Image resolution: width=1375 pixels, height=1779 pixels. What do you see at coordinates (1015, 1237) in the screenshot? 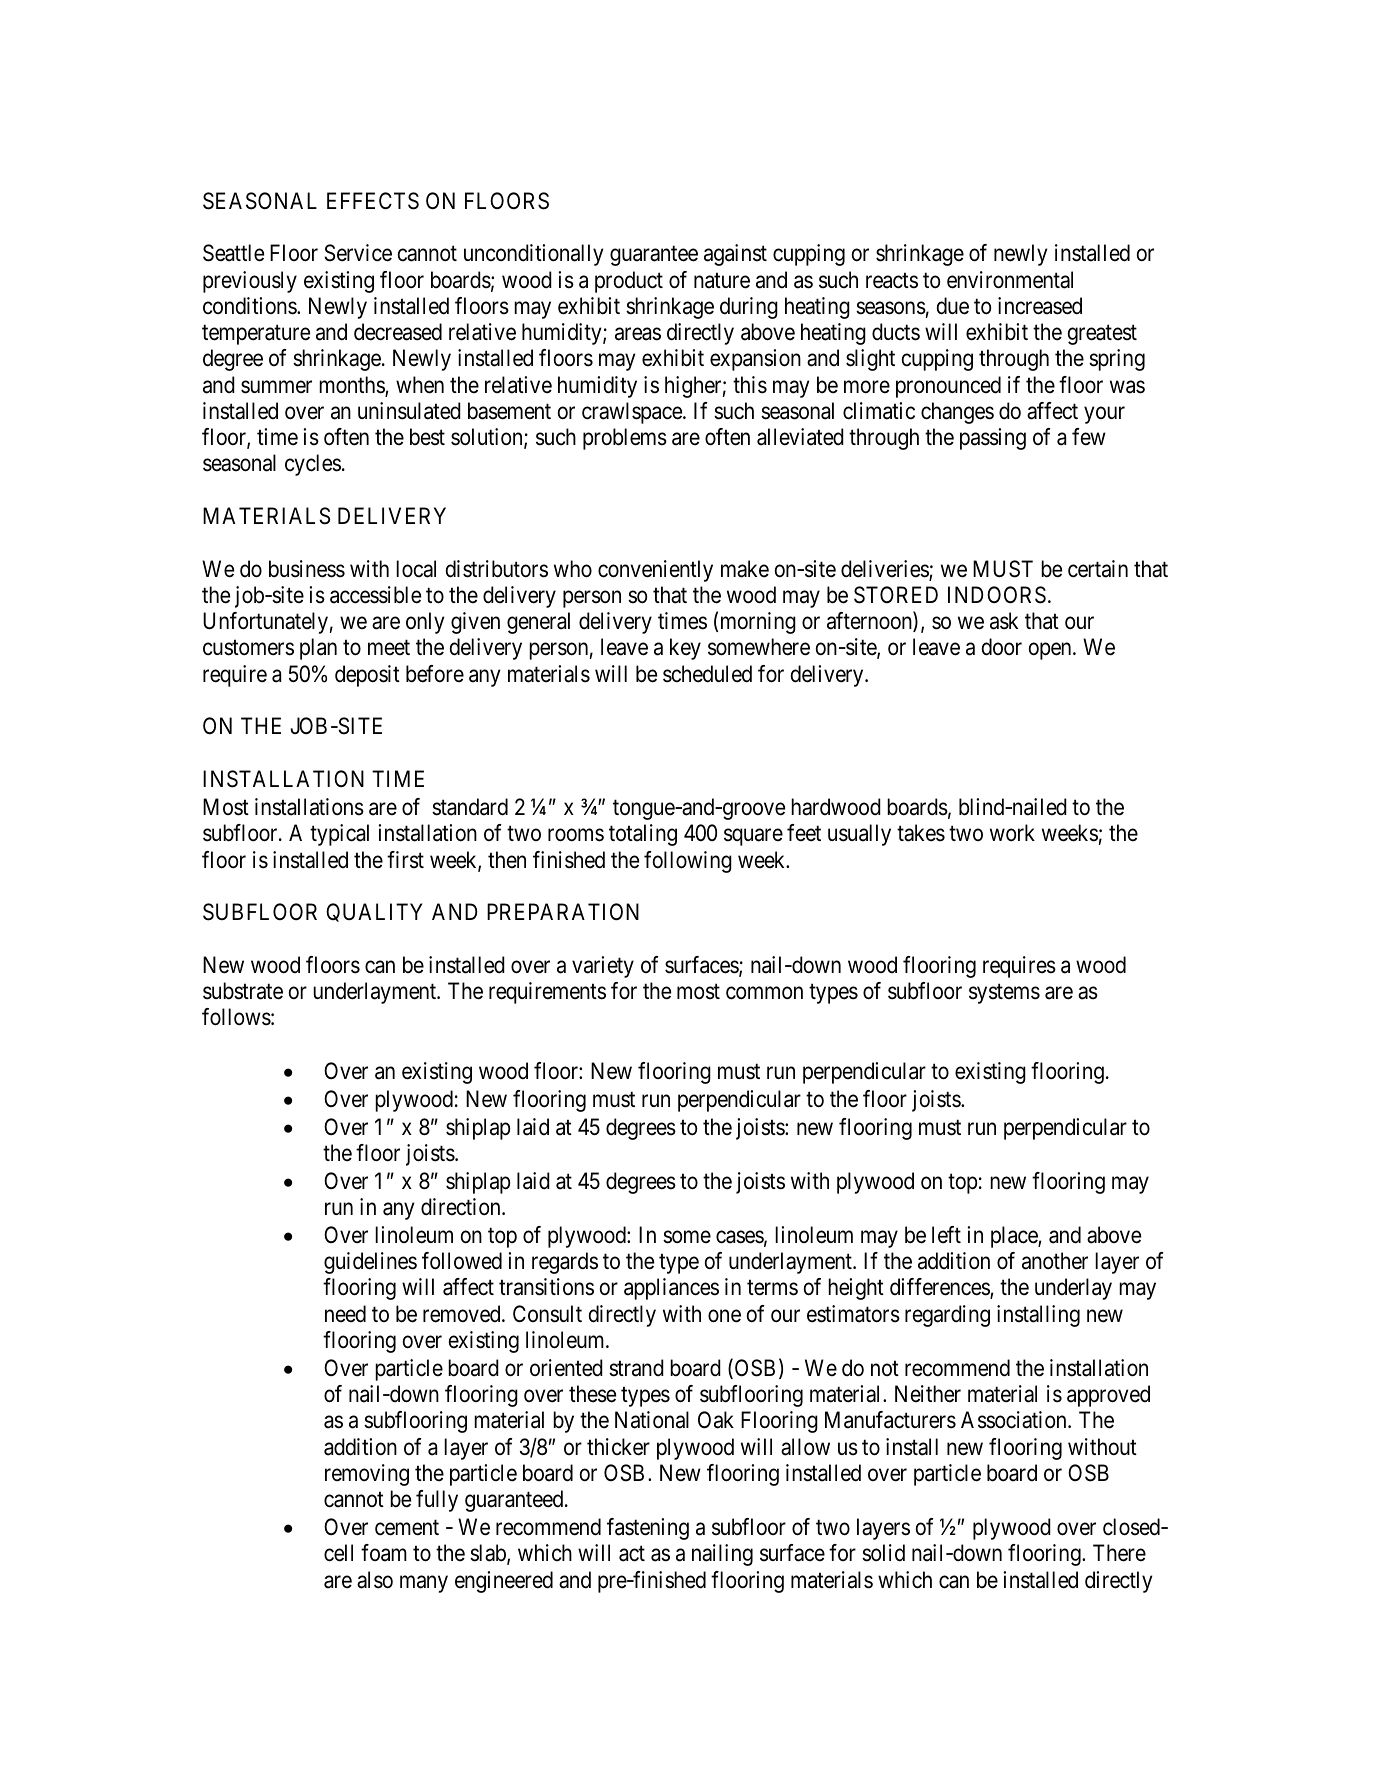
I see `place` at bounding box center [1015, 1237].
